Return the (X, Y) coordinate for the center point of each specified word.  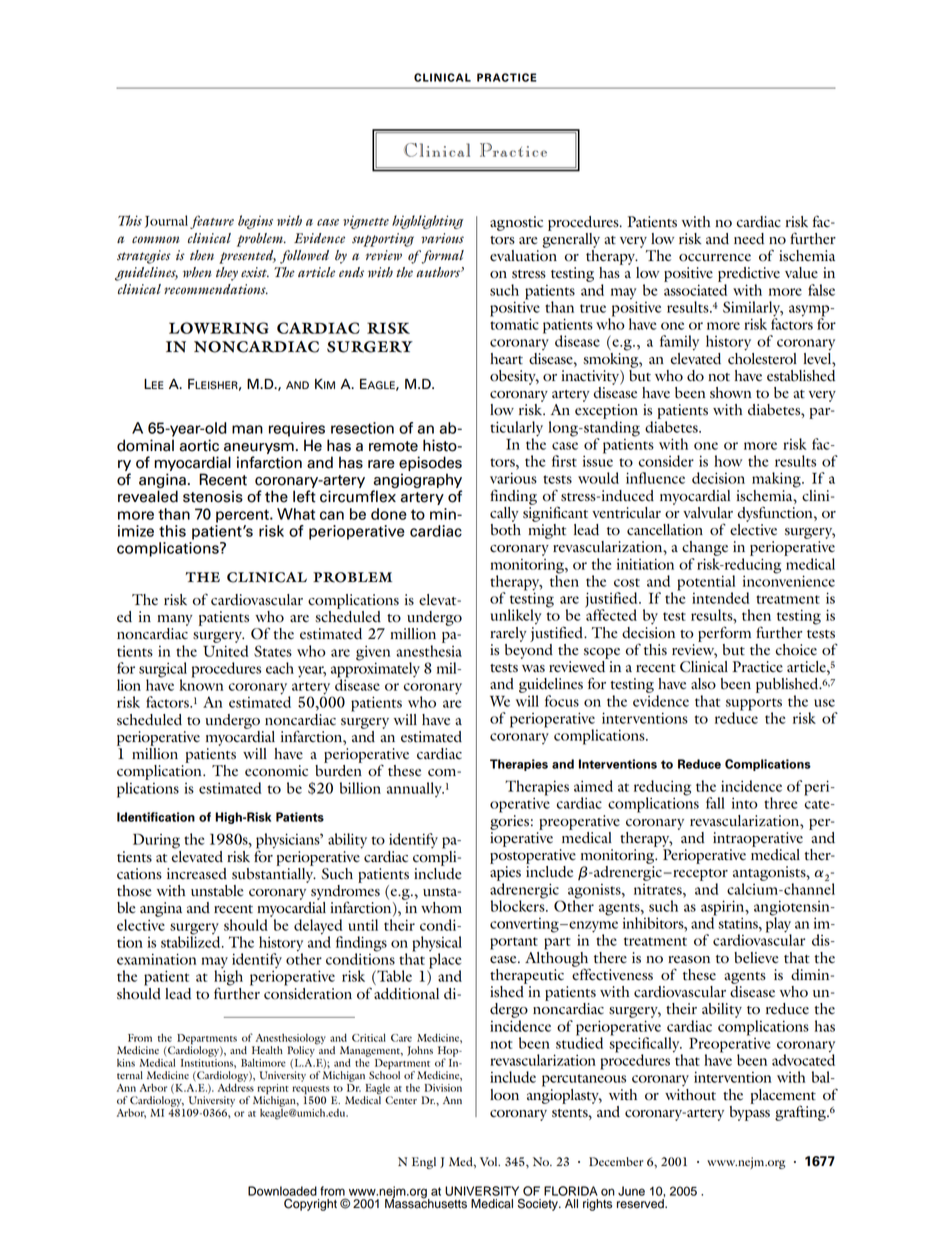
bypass (750, 1112)
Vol (490, 1161)
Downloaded (282, 1191)
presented (247, 257)
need (749, 239)
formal (441, 257)
